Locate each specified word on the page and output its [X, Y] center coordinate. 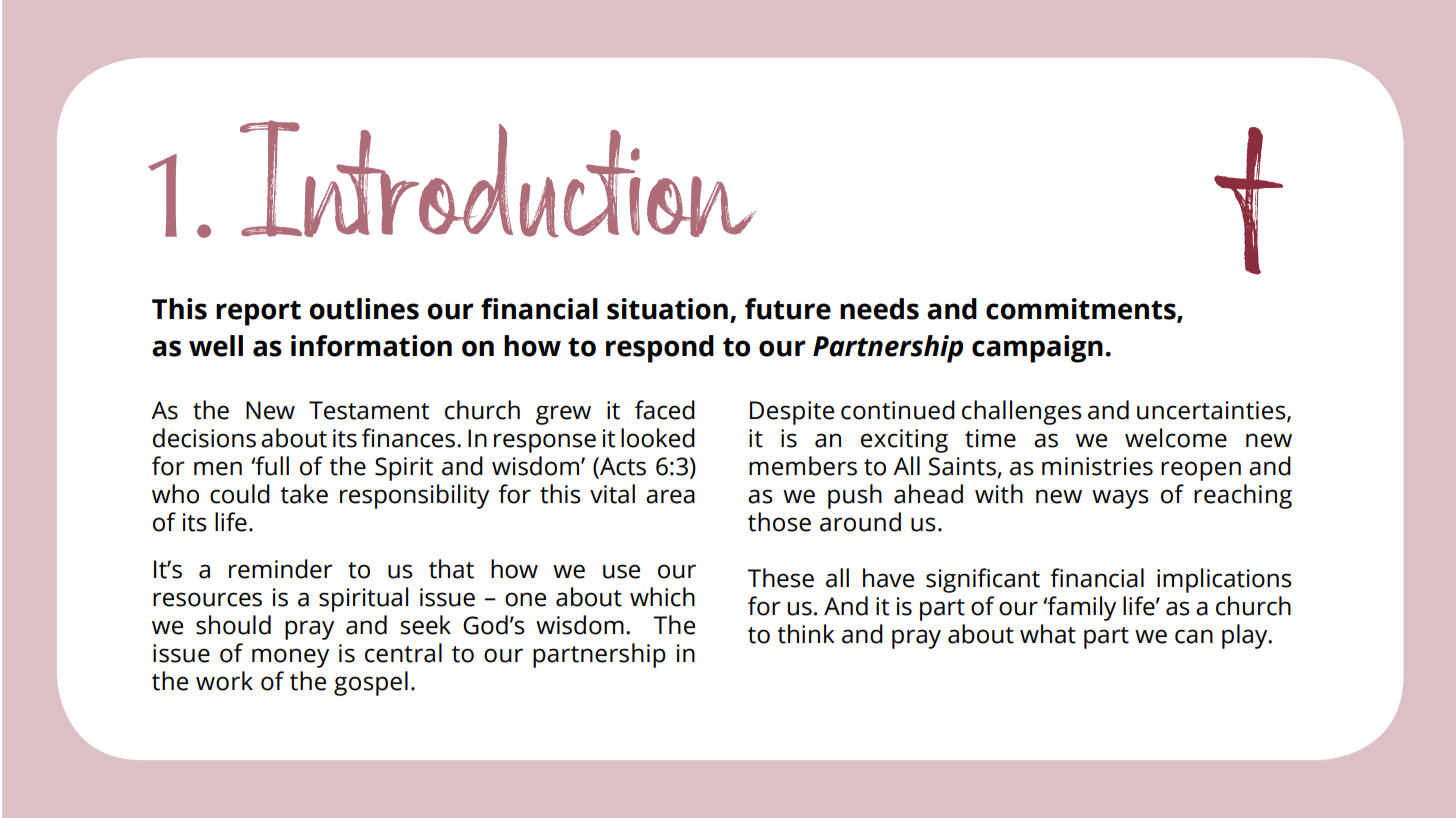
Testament [369, 410]
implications [1224, 580]
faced [665, 410]
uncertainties [1212, 411]
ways [1120, 499]
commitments [1082, 309]
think [806, 634]
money [290, 658]
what [1048, 634]
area [670, 496]
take [304, 494]
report [258, 313]
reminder [281, 569]
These [780, 578]
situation [667, 309]
